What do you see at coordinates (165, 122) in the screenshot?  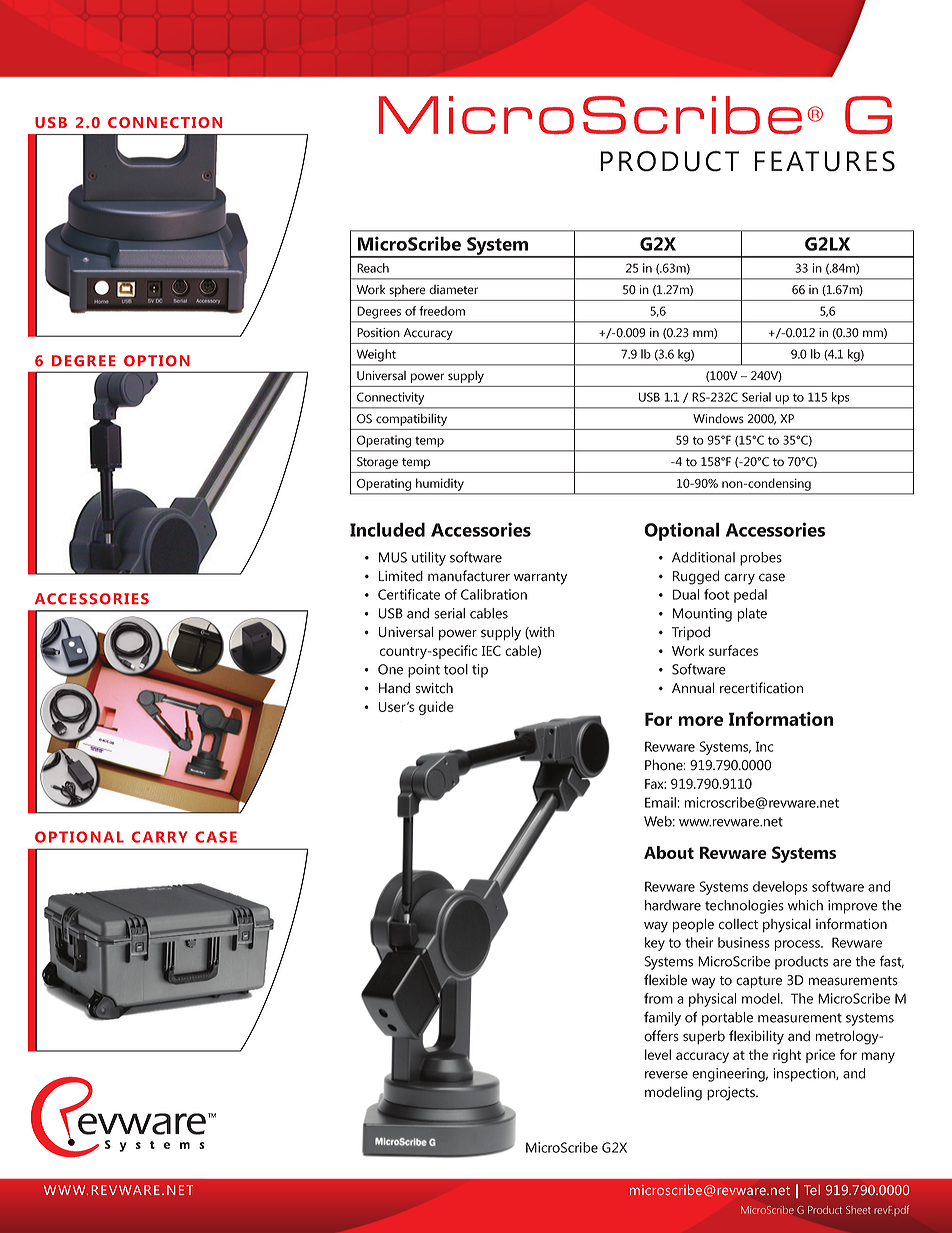 I see `CONNECTION` at bounding box center [165, 122].
